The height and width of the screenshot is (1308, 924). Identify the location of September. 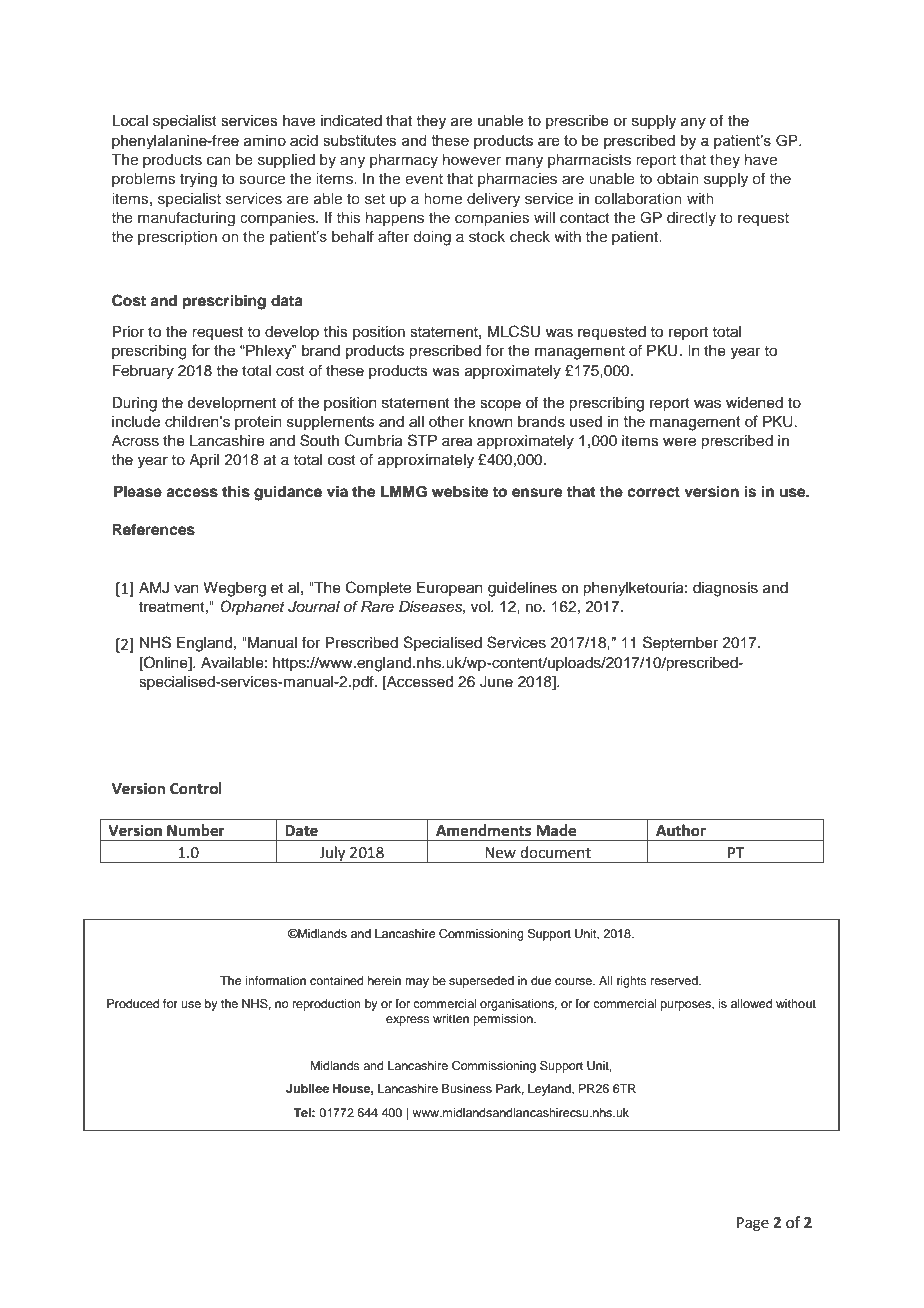
(680, 644).
